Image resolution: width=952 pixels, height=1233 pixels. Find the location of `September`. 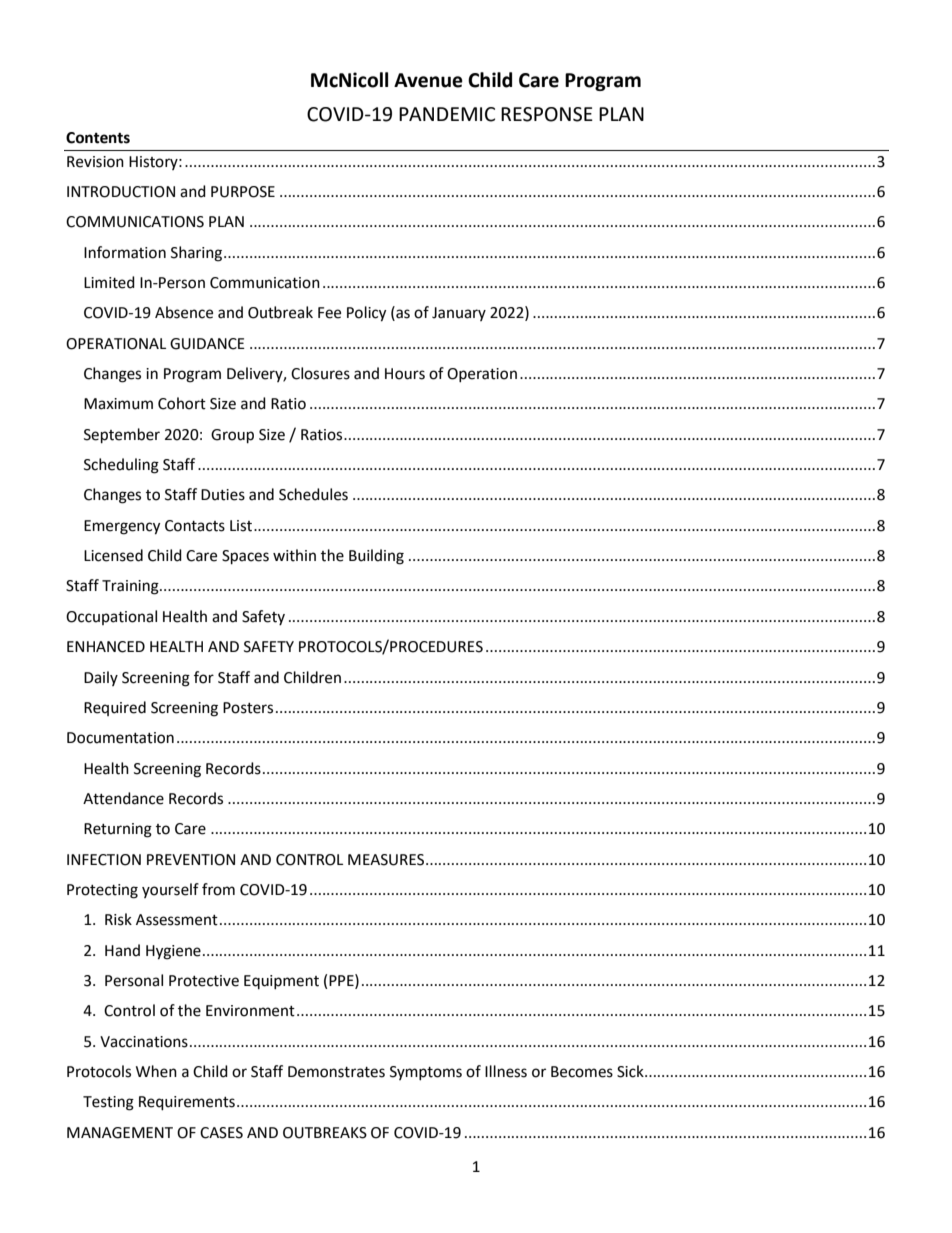

September is located at coordinates (122, 436).
